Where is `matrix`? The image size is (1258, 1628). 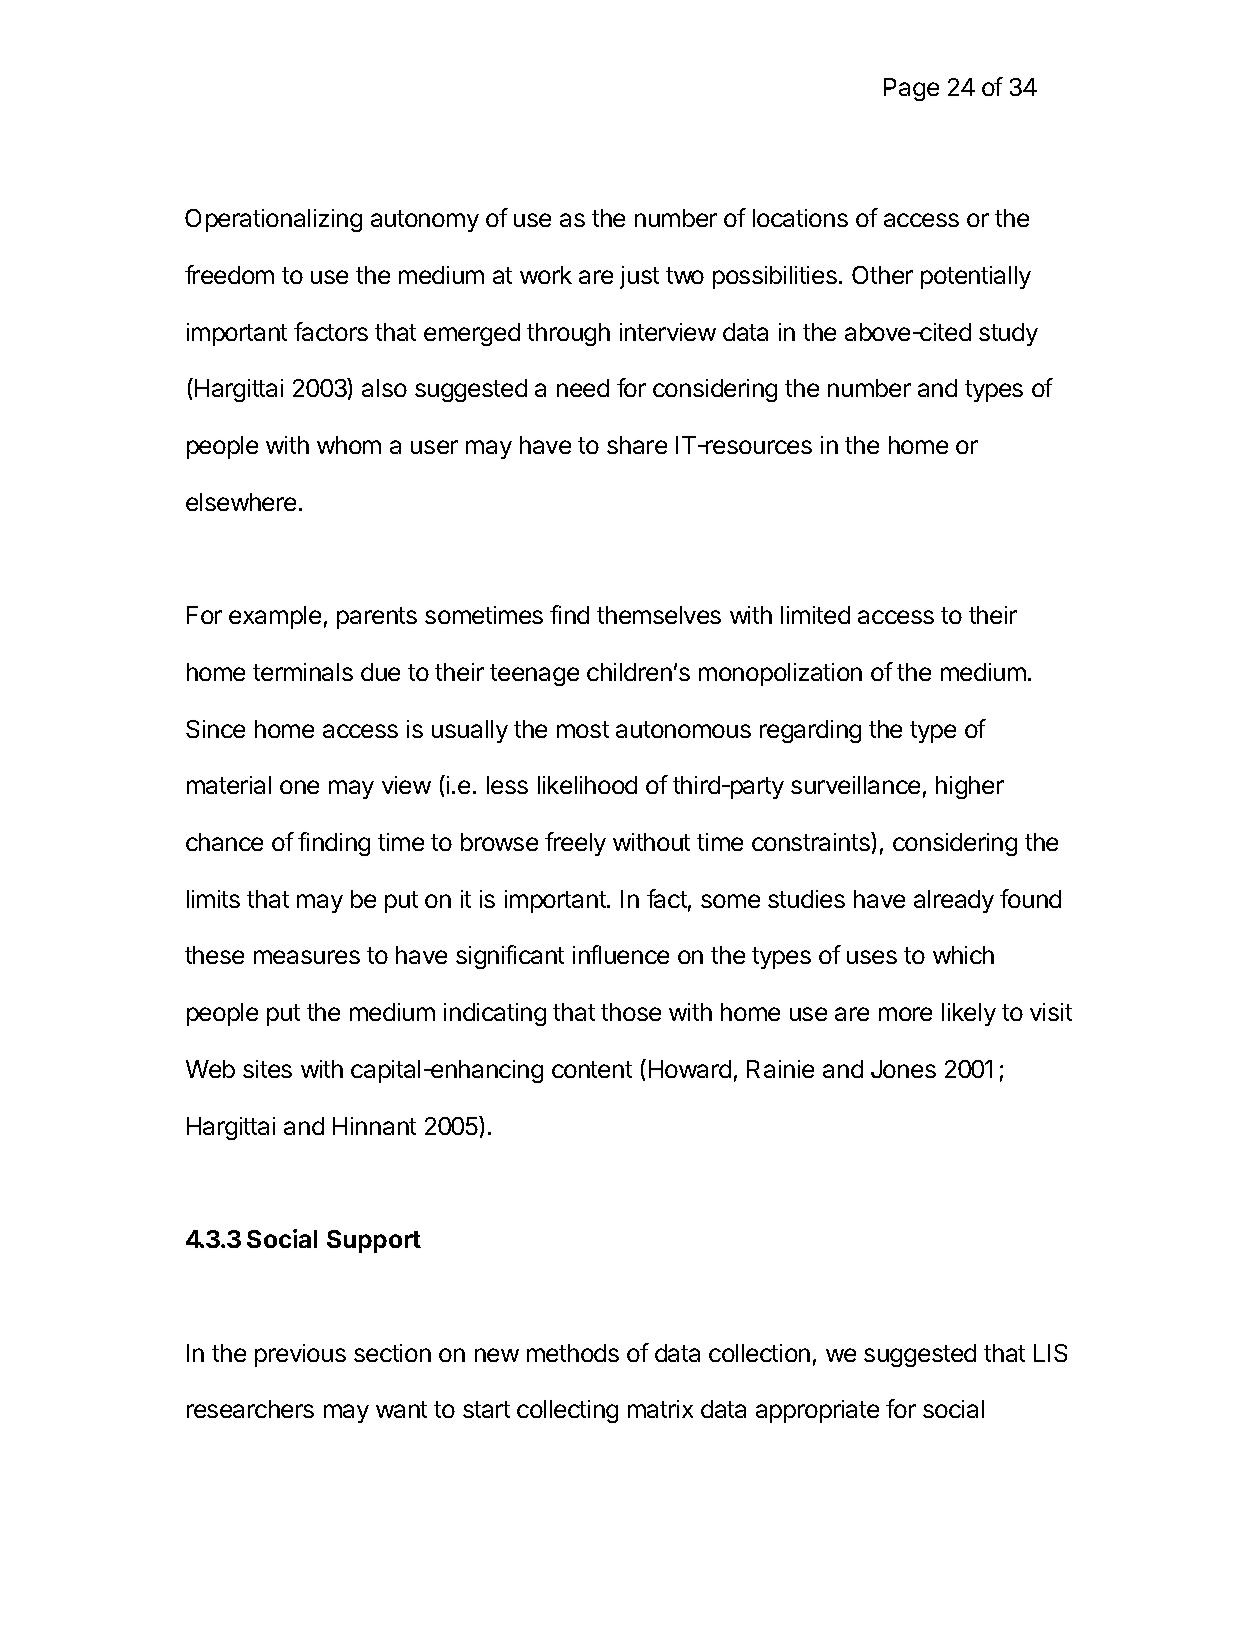 matrix is located at coordinates (660, 1409).
